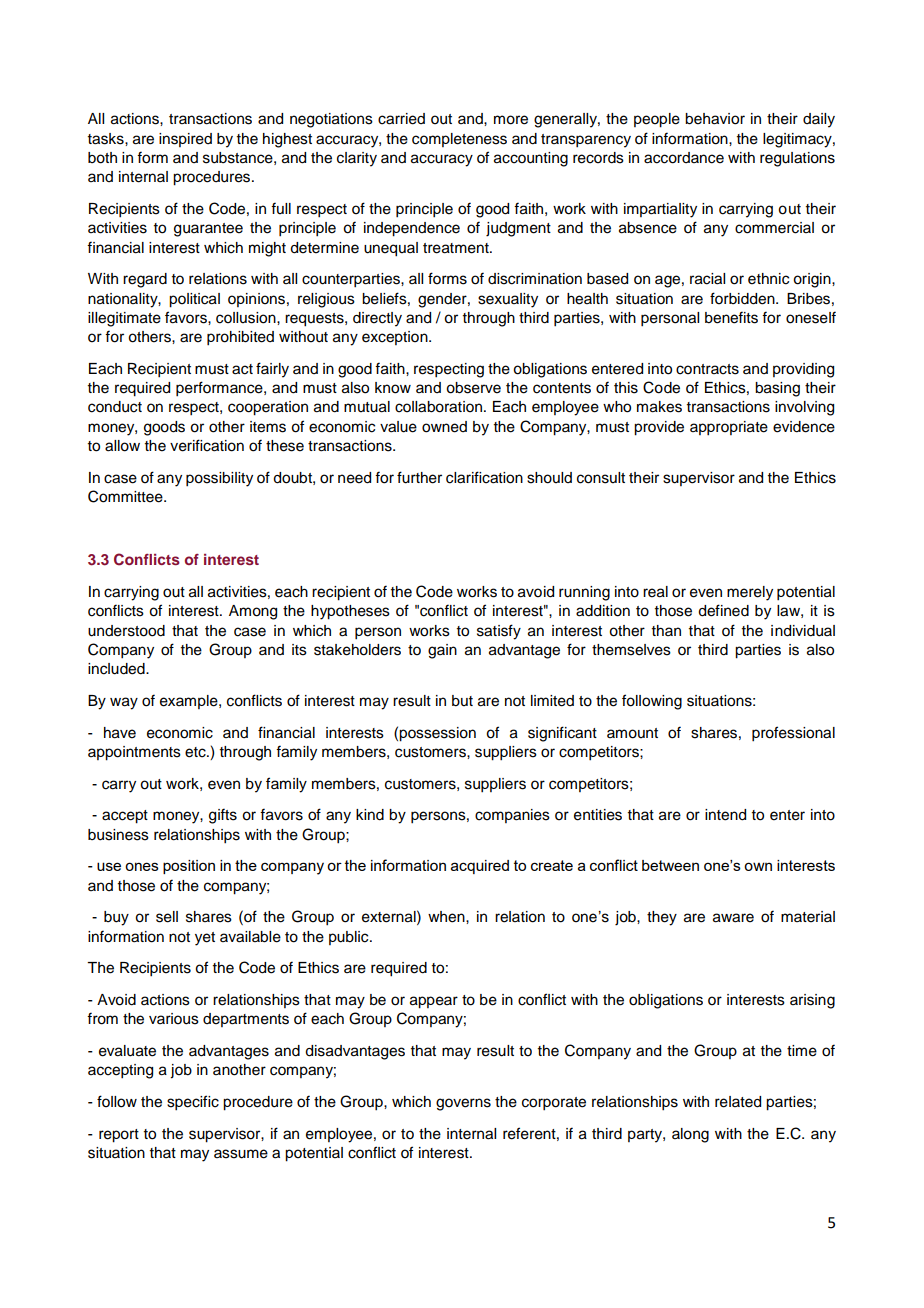 Image resolution: width=924 pixels, height=1308 pixels. What do you see at coordinates (473, 388) in the document?
I see `observe` at bounding box center [473, 388].
